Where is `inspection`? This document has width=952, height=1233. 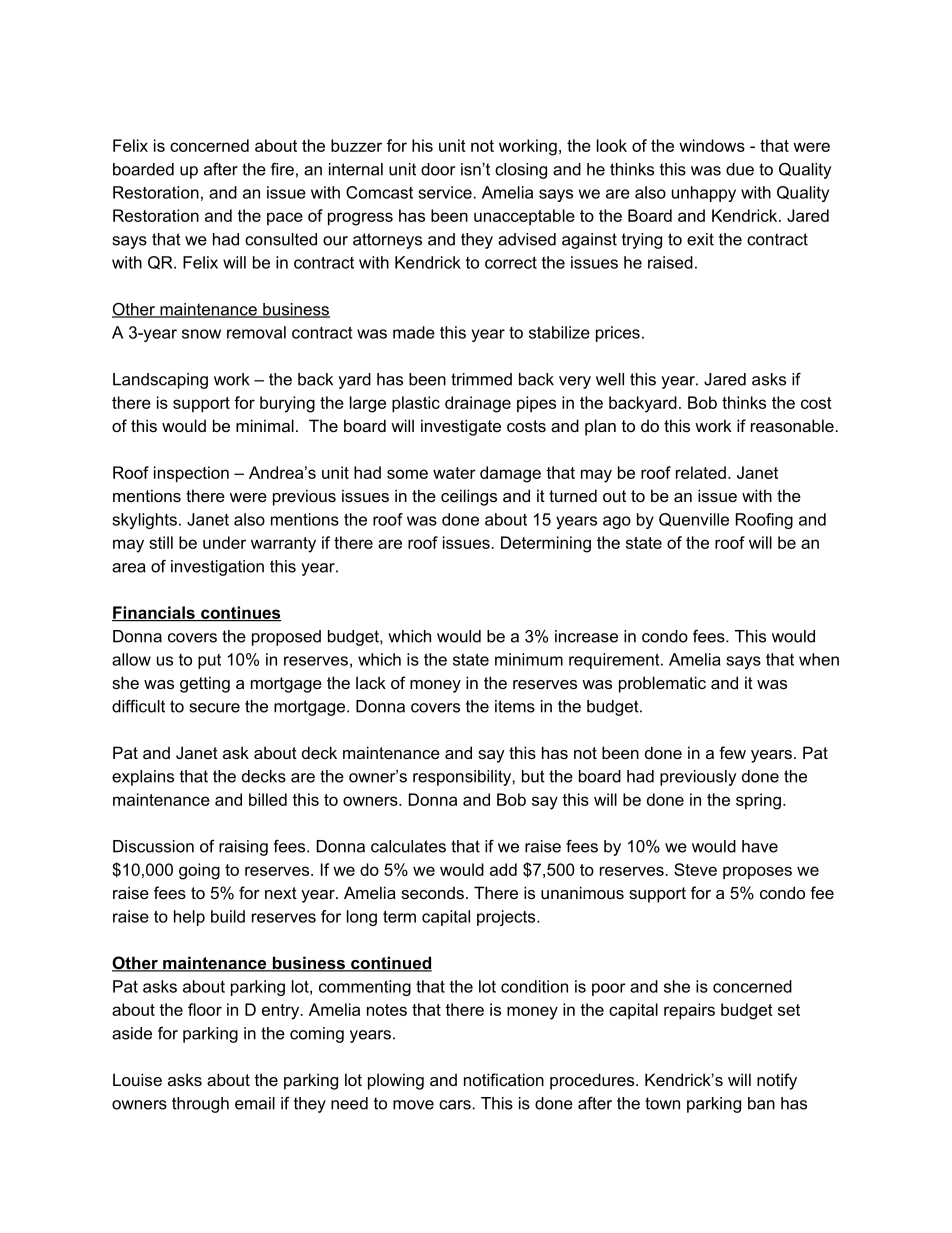 inspection is located at coordinates (191, 474).
